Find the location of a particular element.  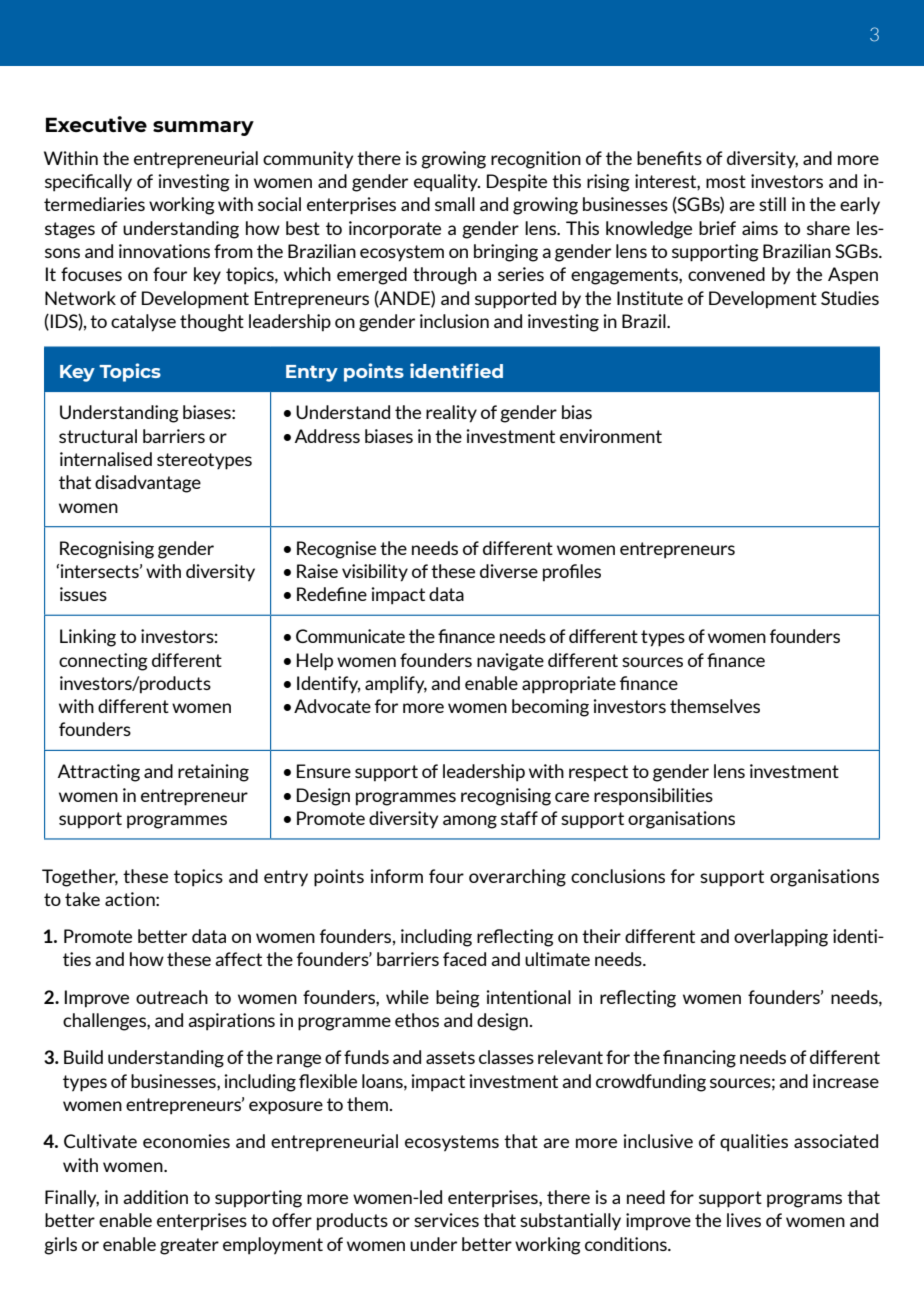

appropriate is located at coordinates (569, 685).
